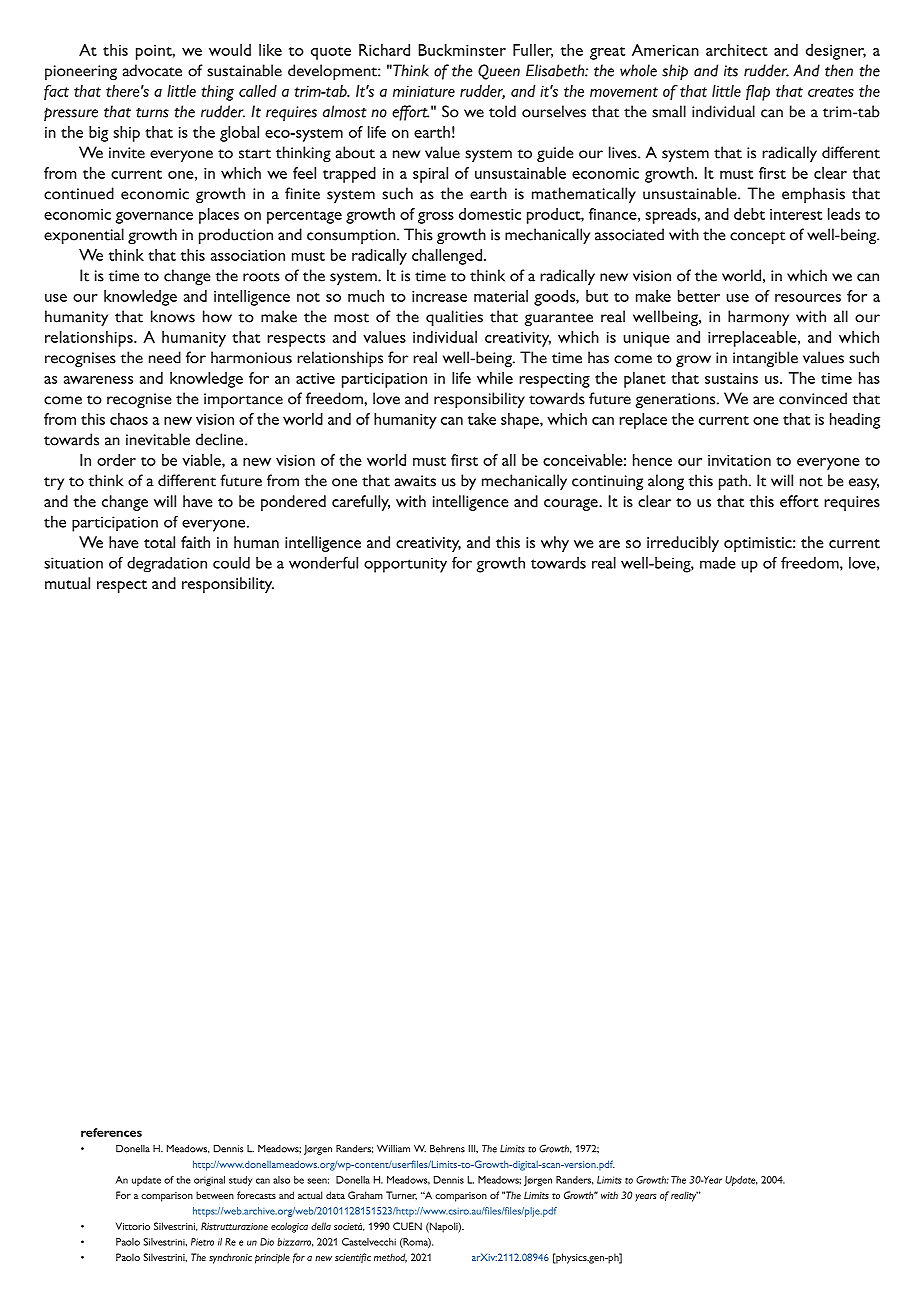 This image has width=924, height=1308. I want to click on flap, so click(758, 93).
